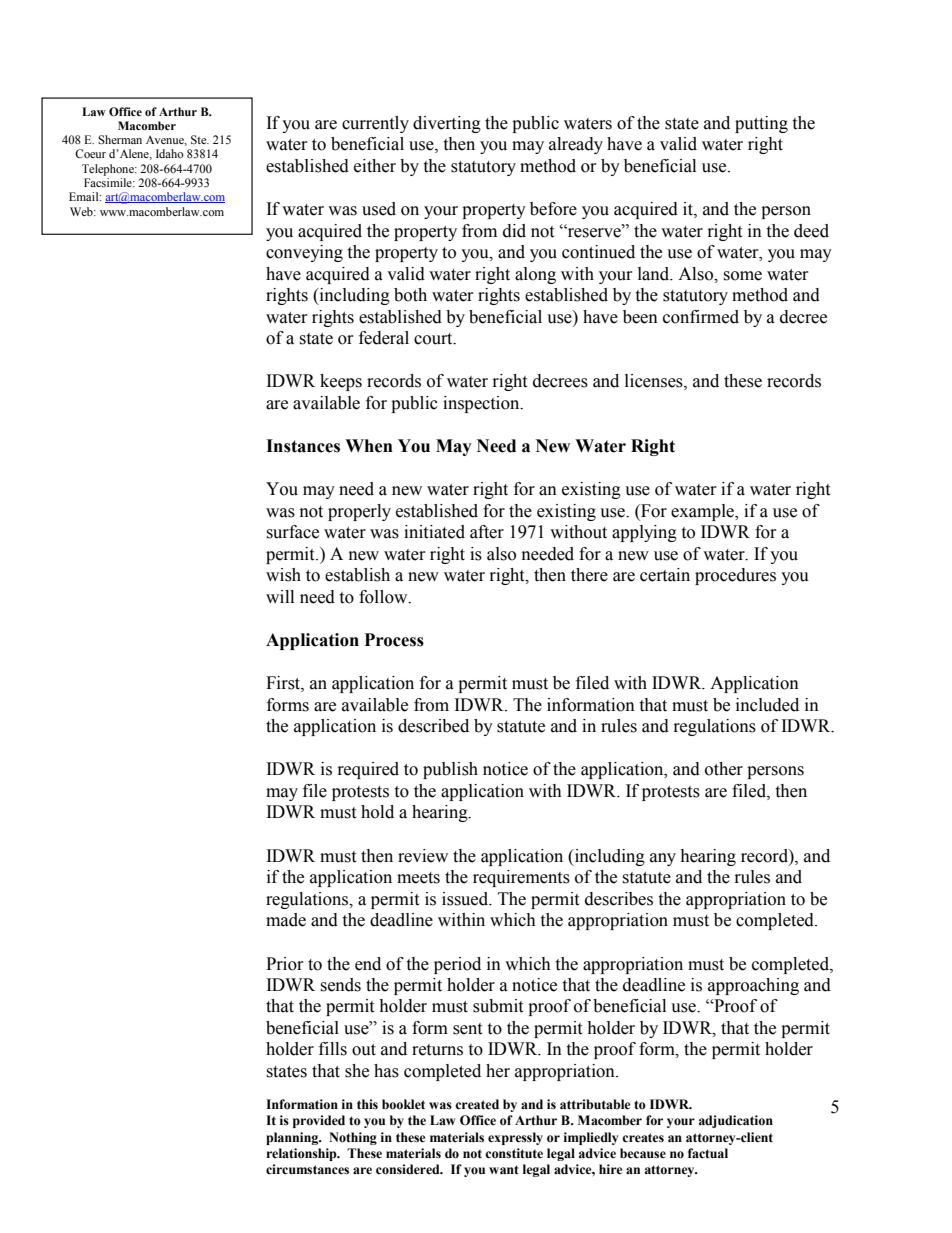 This page has height=1233, width=952. What do you see at coordinates (701, 317) in the page?
I see `confirmed` at bounding box center [701, 317].
